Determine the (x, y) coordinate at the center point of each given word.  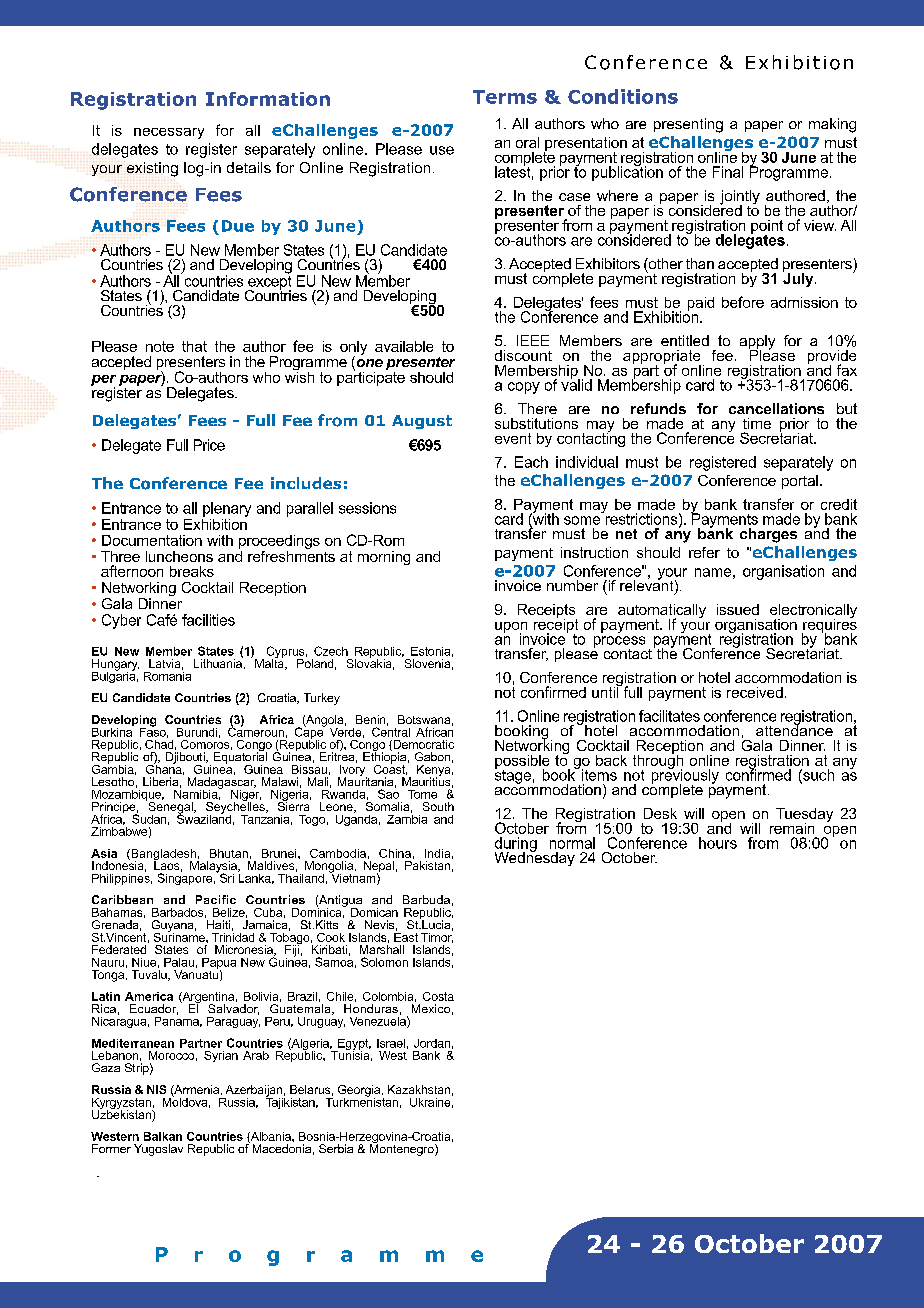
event (513, 438)
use (442, 150)
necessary (169, 133)
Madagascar (222, 784)
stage (513, 775)
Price (209, 445)
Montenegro (403, 1149)
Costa (438, 996)
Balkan (163, 1136)
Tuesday (804, 816)
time (757, 423)
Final (728, 172)
